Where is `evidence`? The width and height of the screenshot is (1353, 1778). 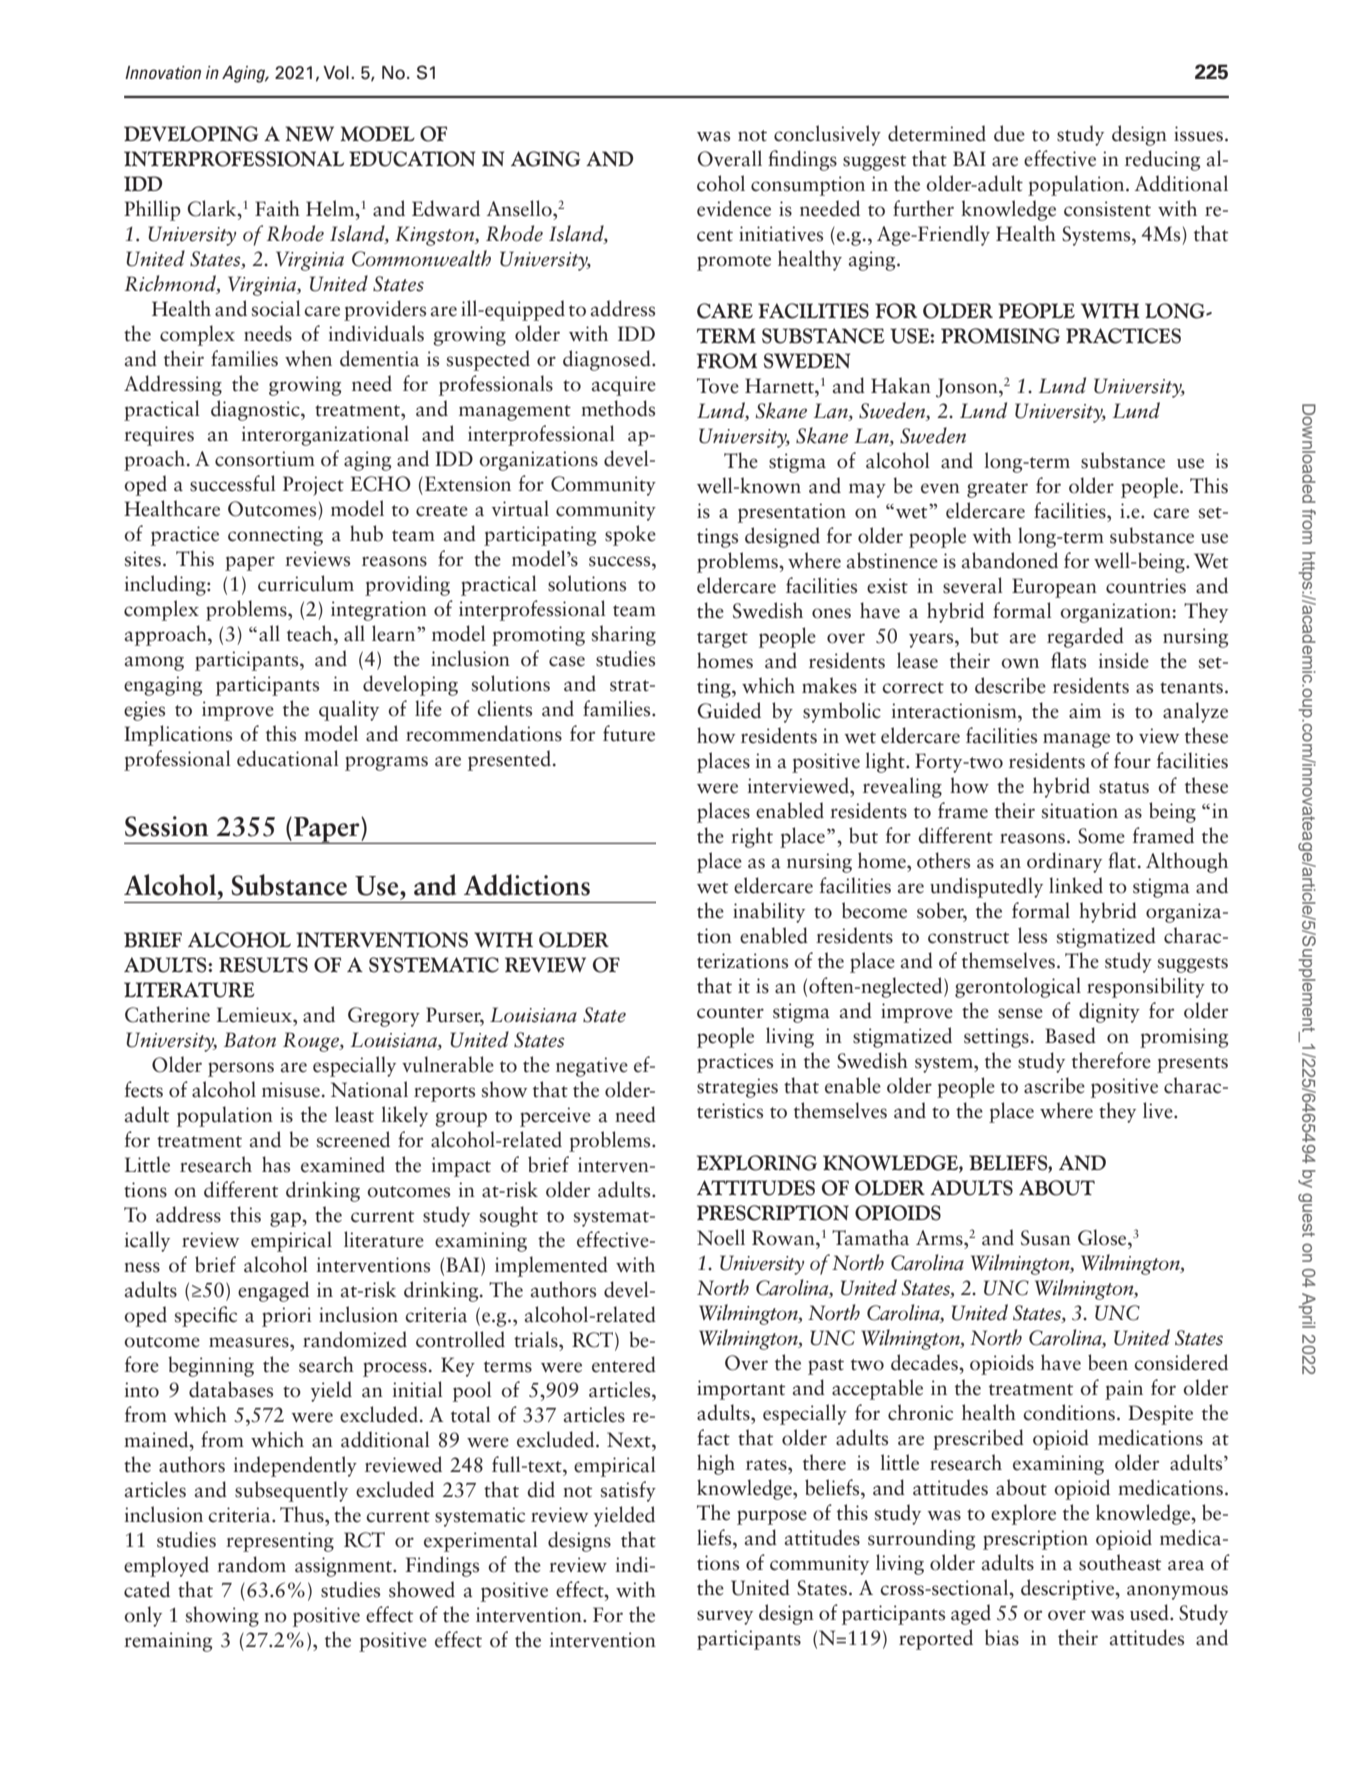
evidence is located at coordinates (734, 208).
